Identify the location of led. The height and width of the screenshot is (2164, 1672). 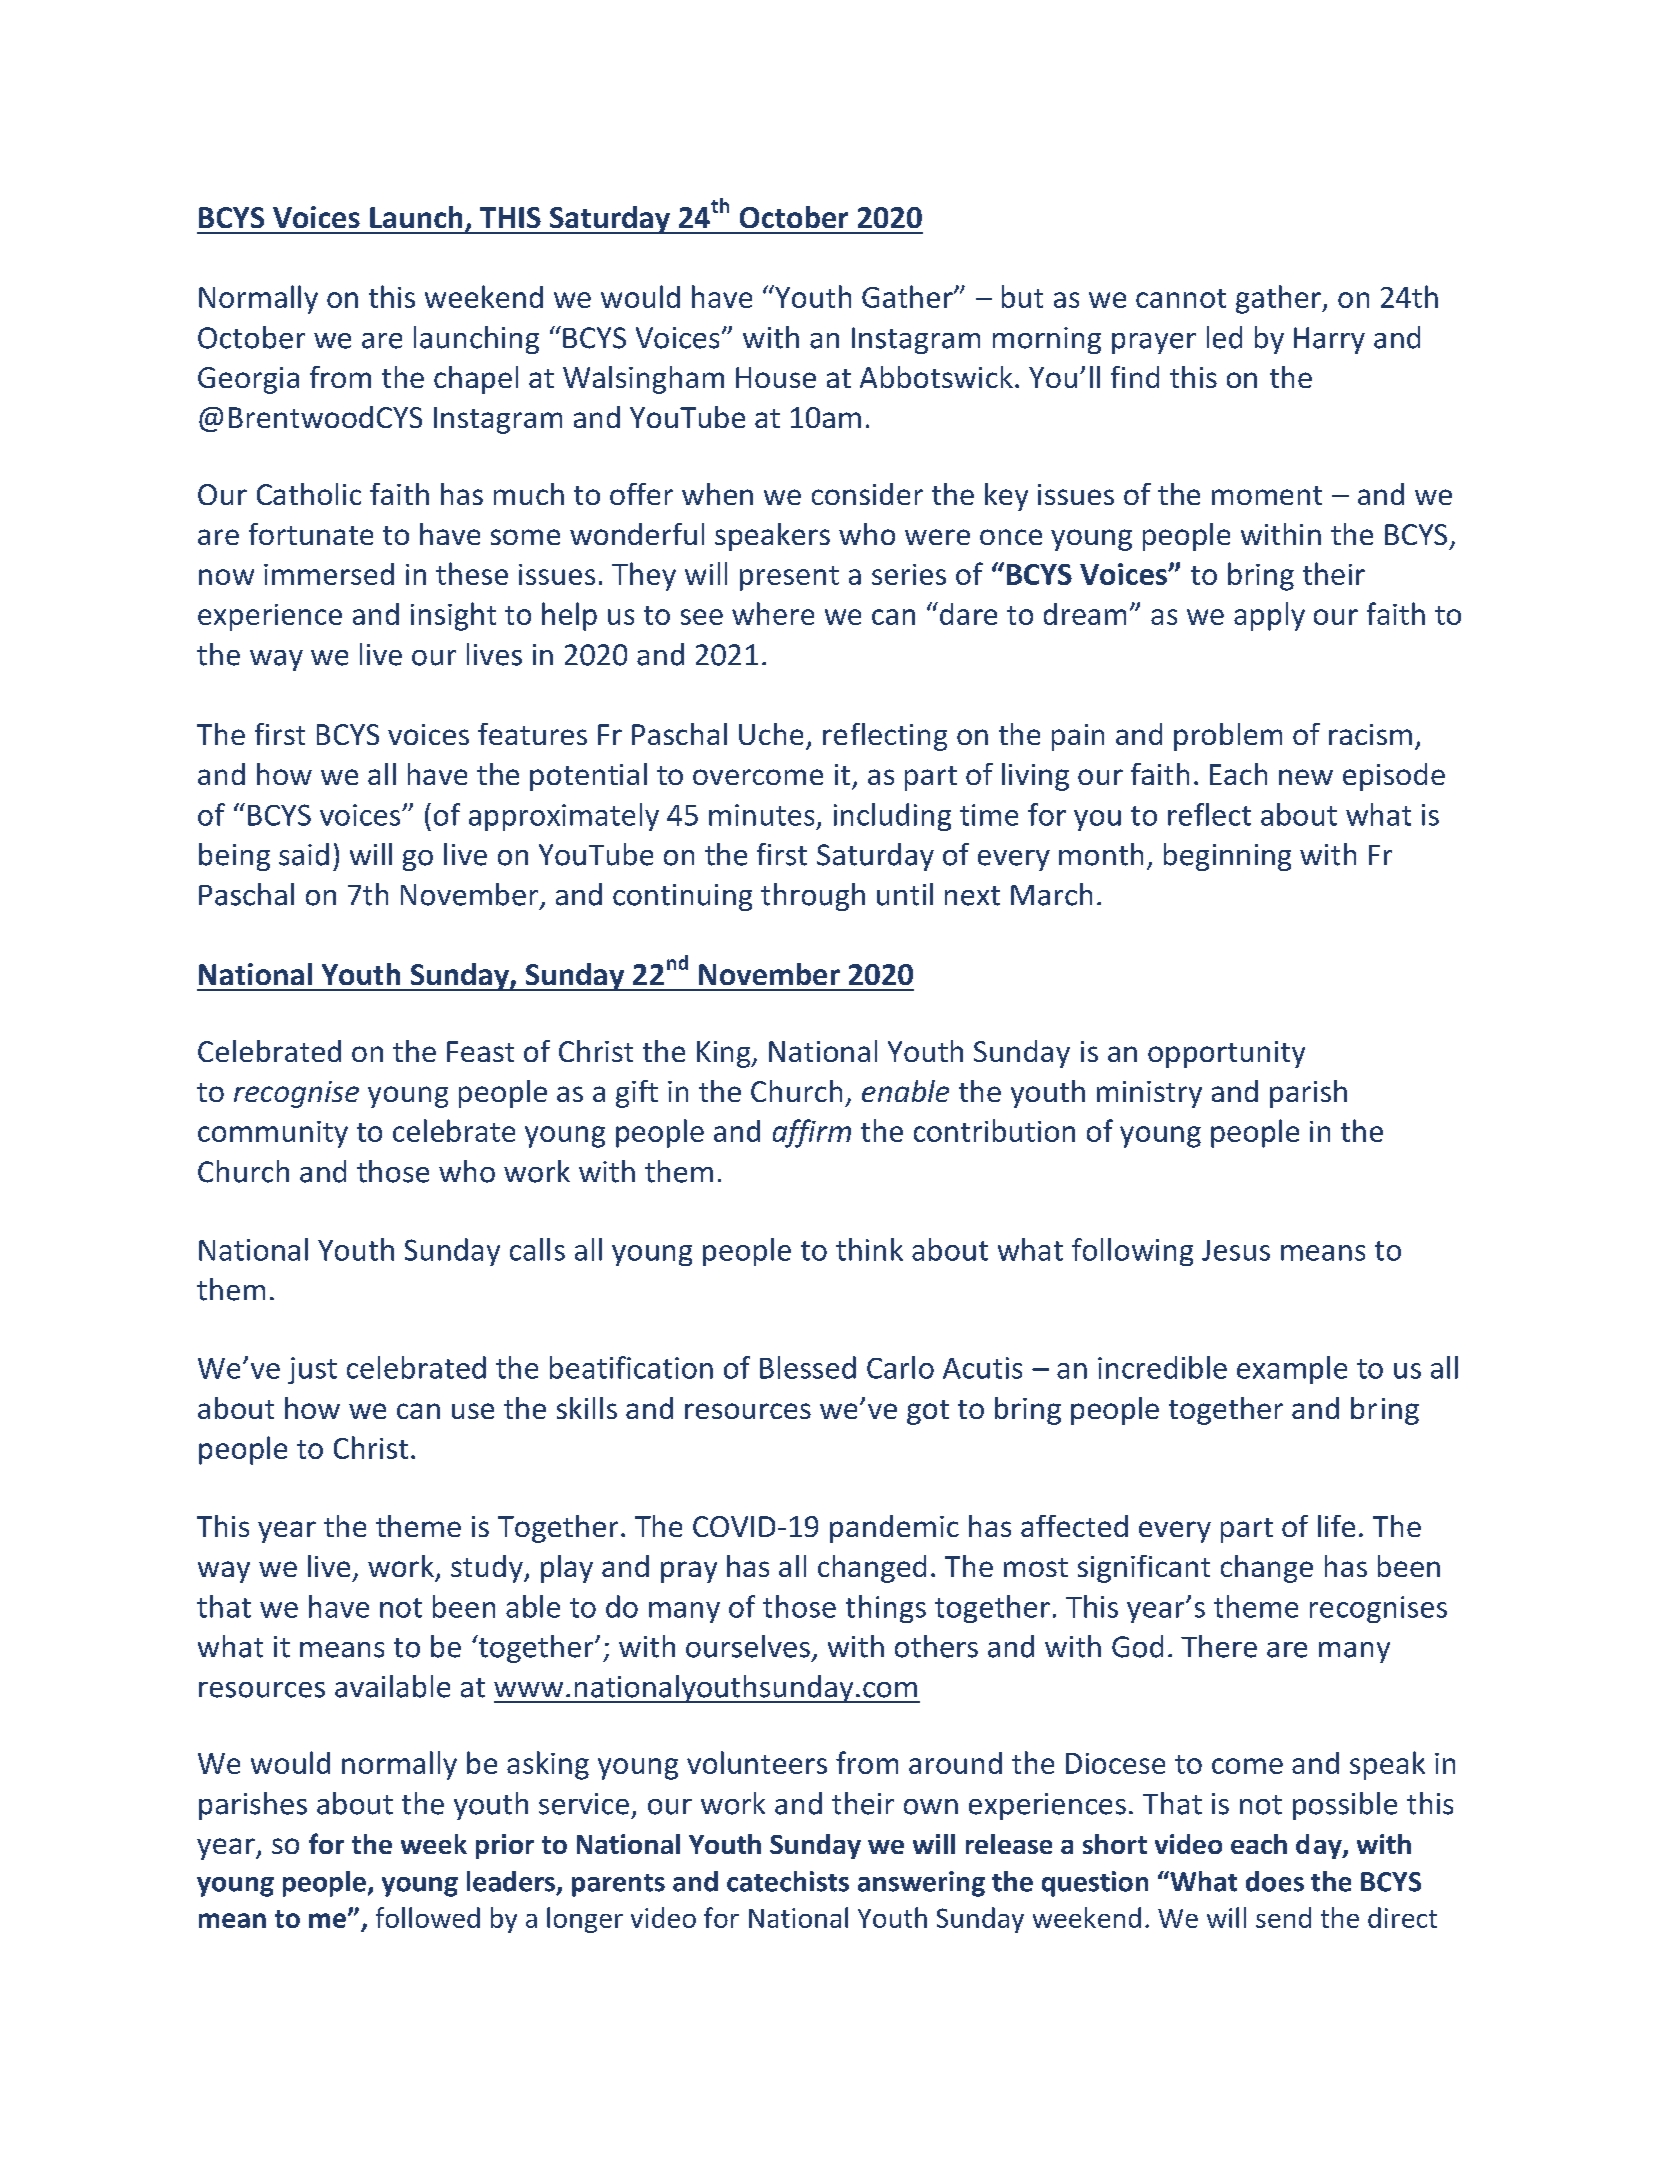
(1224, 337).
